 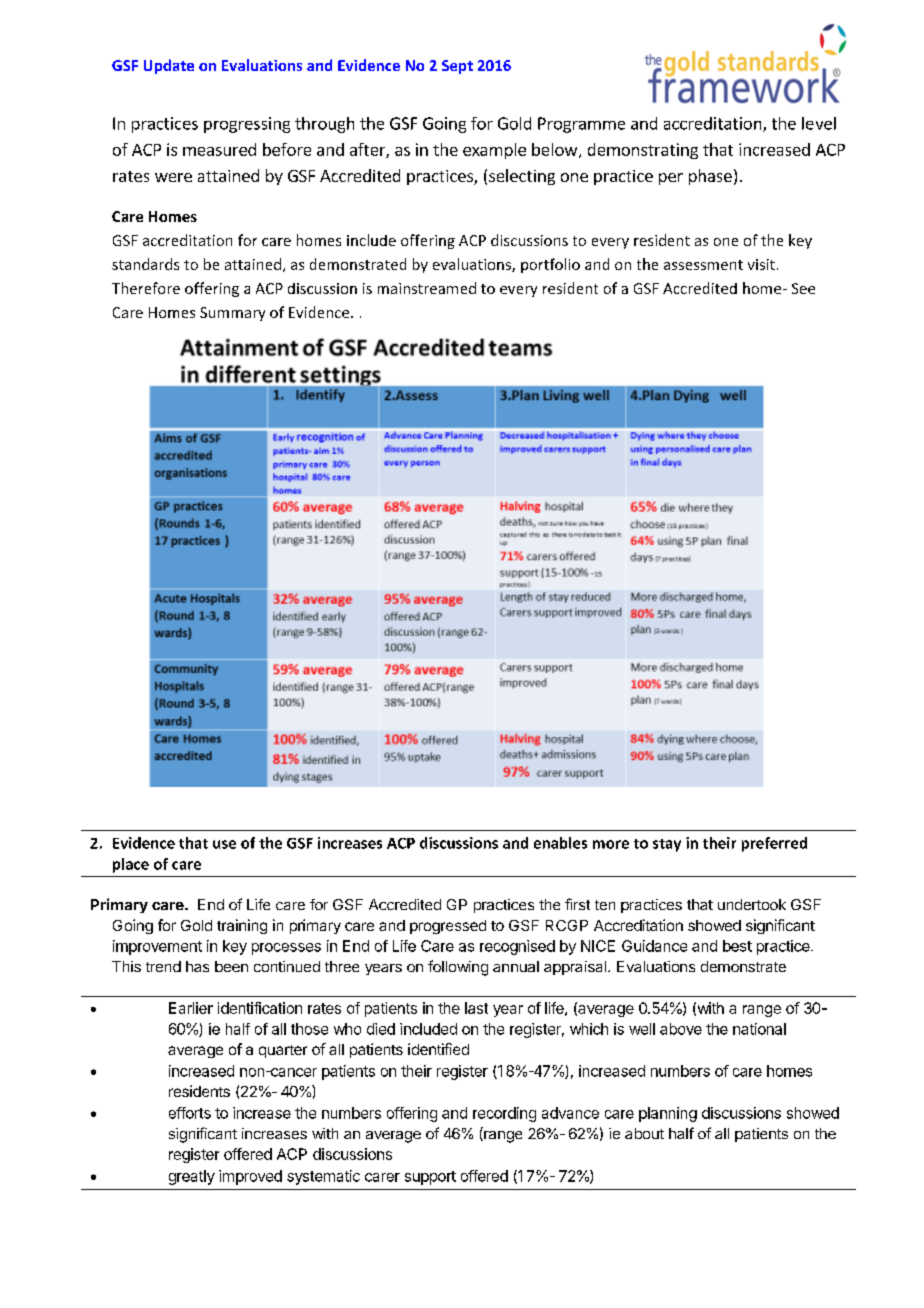 What do you see at coordinates (774, 844) in the screenshot?
I see `preferred` at bounding box center [774, 844].
